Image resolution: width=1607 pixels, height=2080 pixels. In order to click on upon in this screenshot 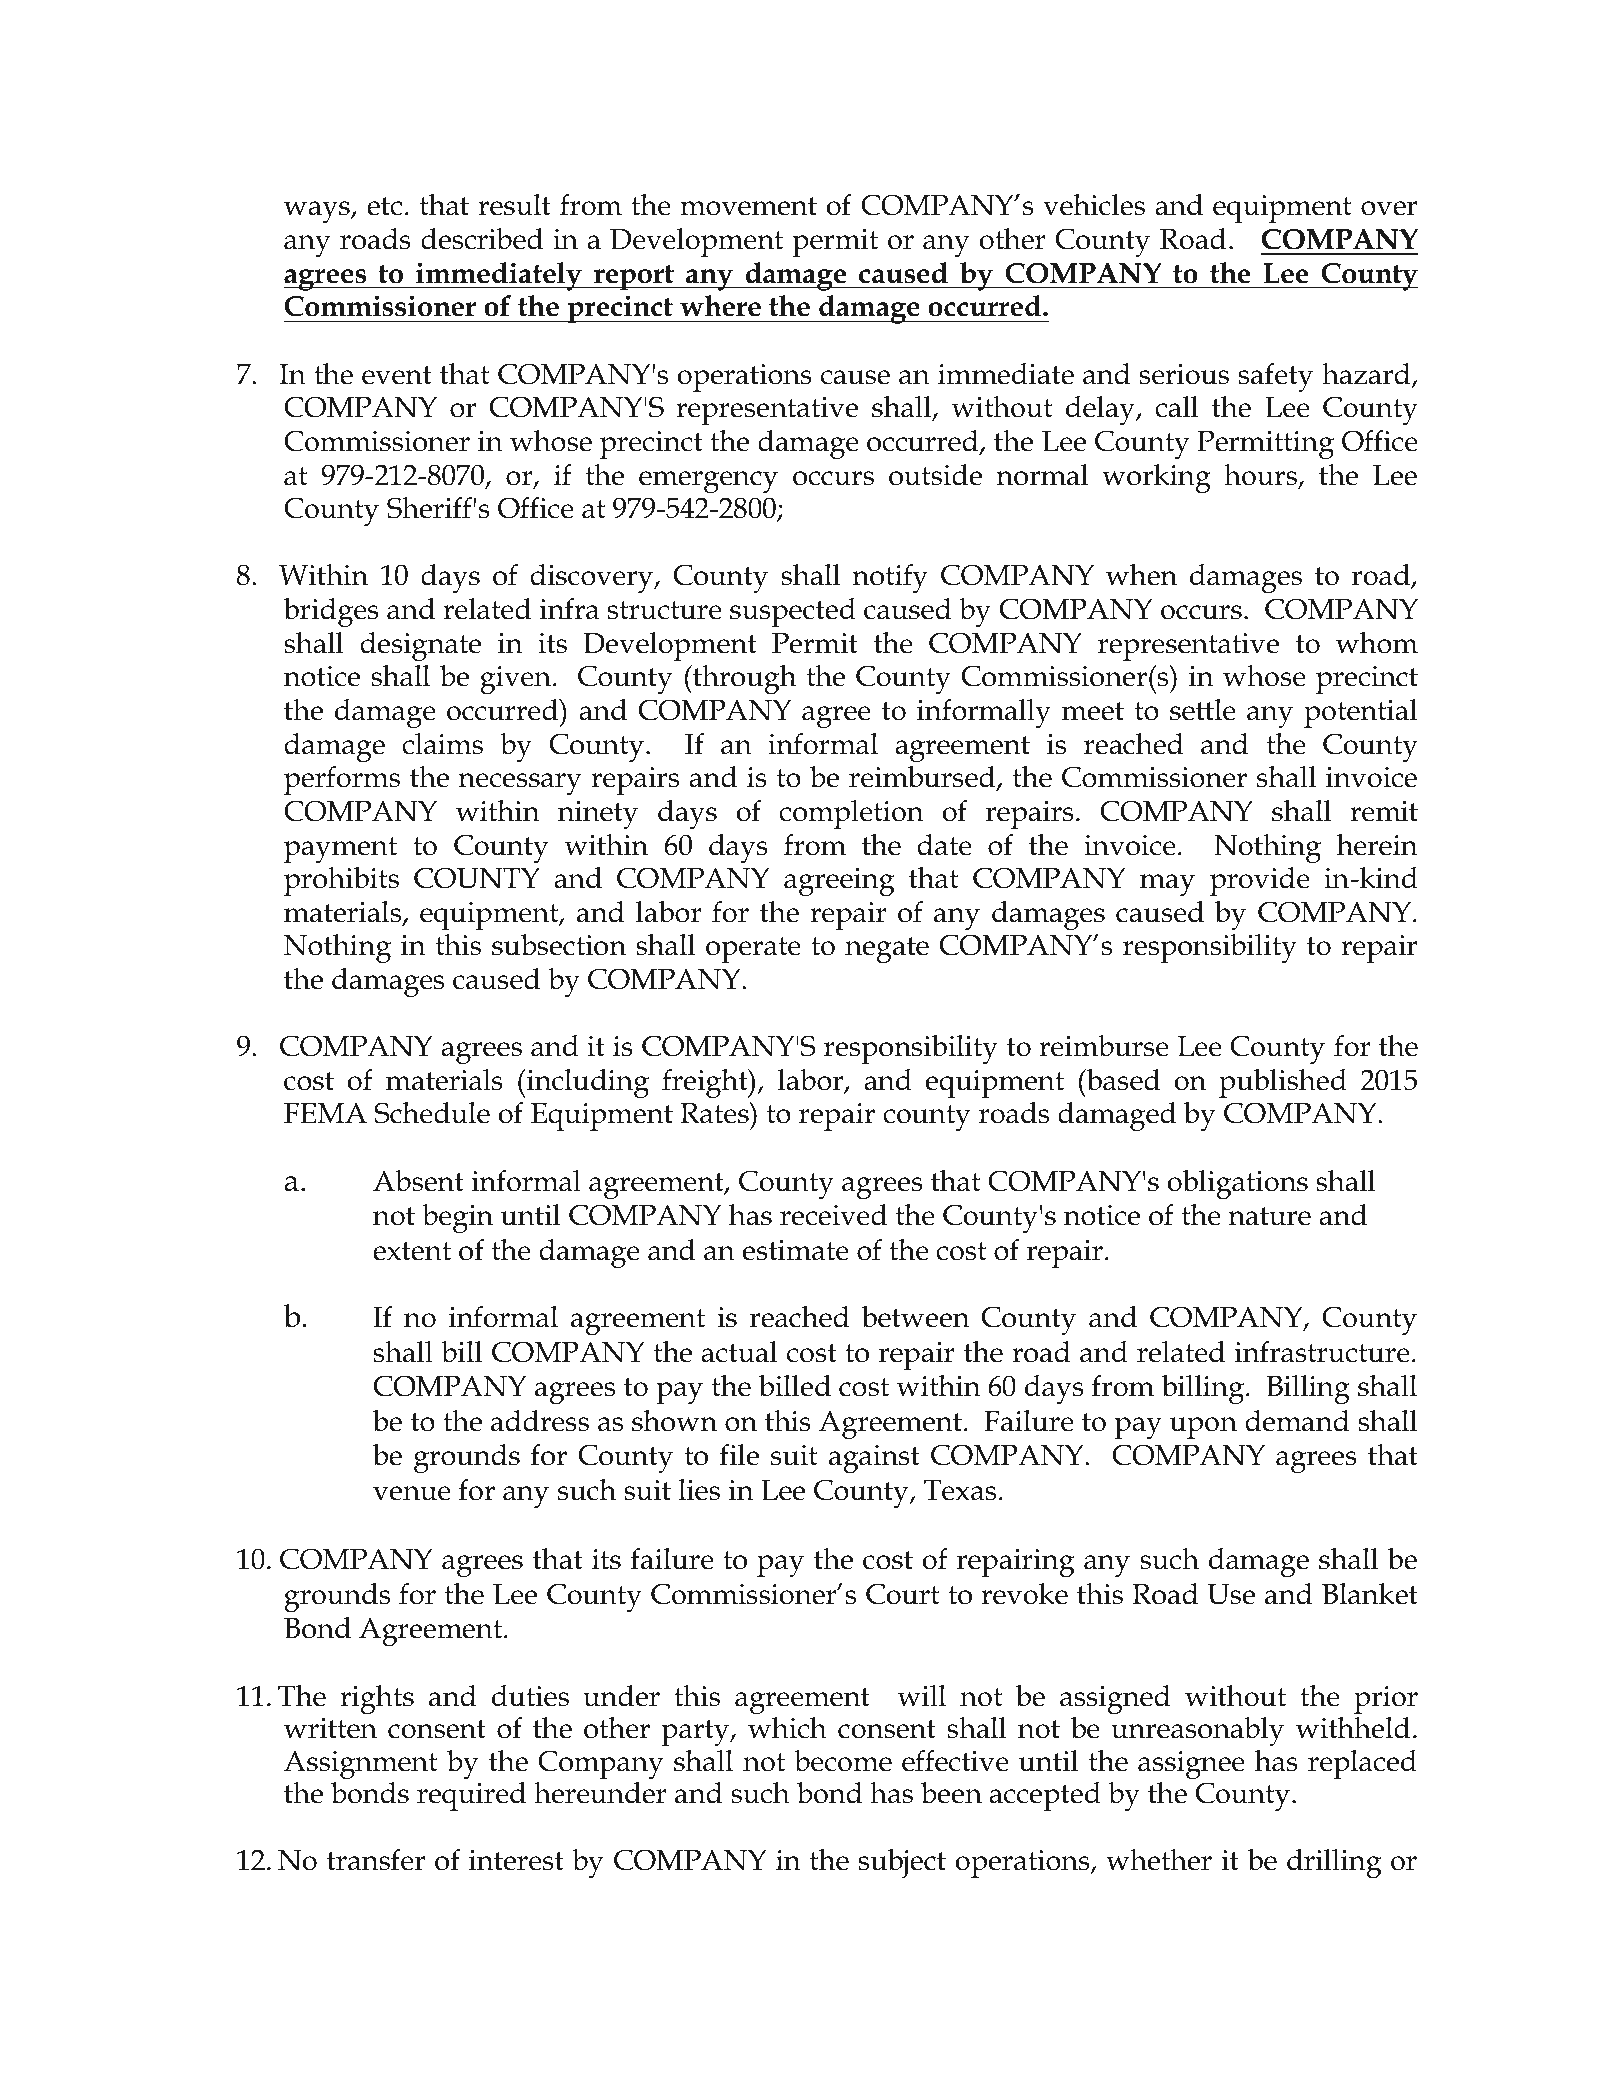, I will do `click(1203, 1428)`.
